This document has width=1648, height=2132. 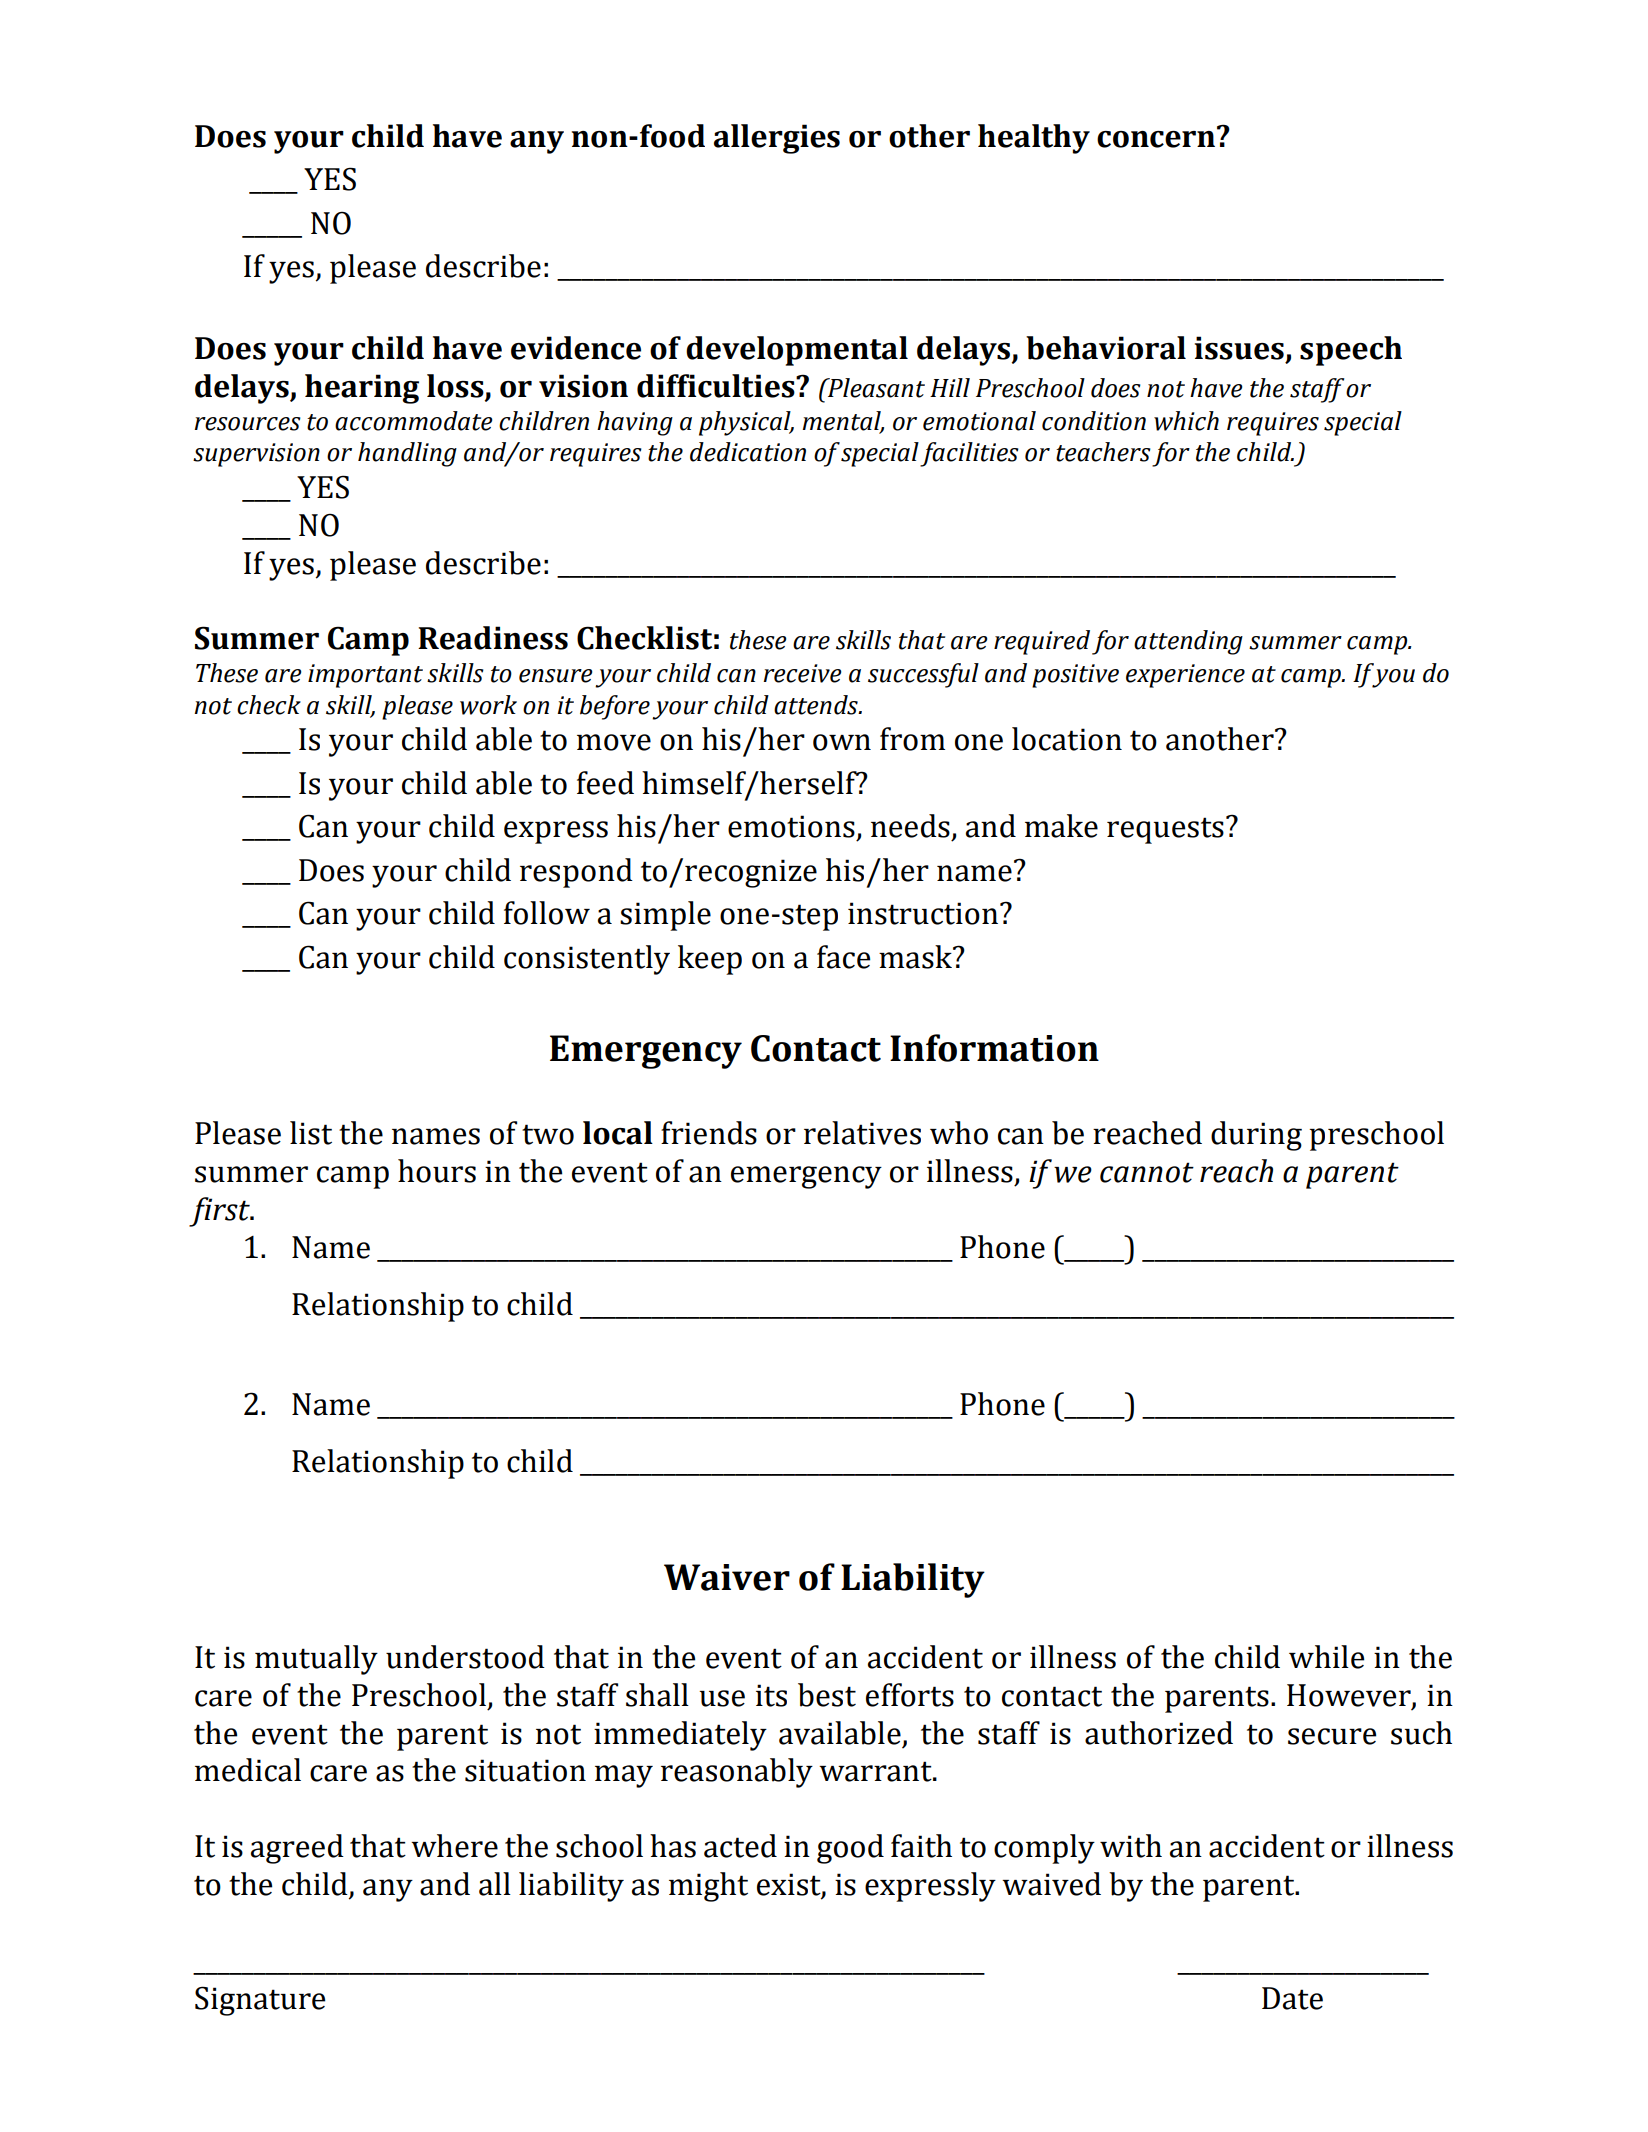 I want to click on relatives, so click(x=862, y=1133).
